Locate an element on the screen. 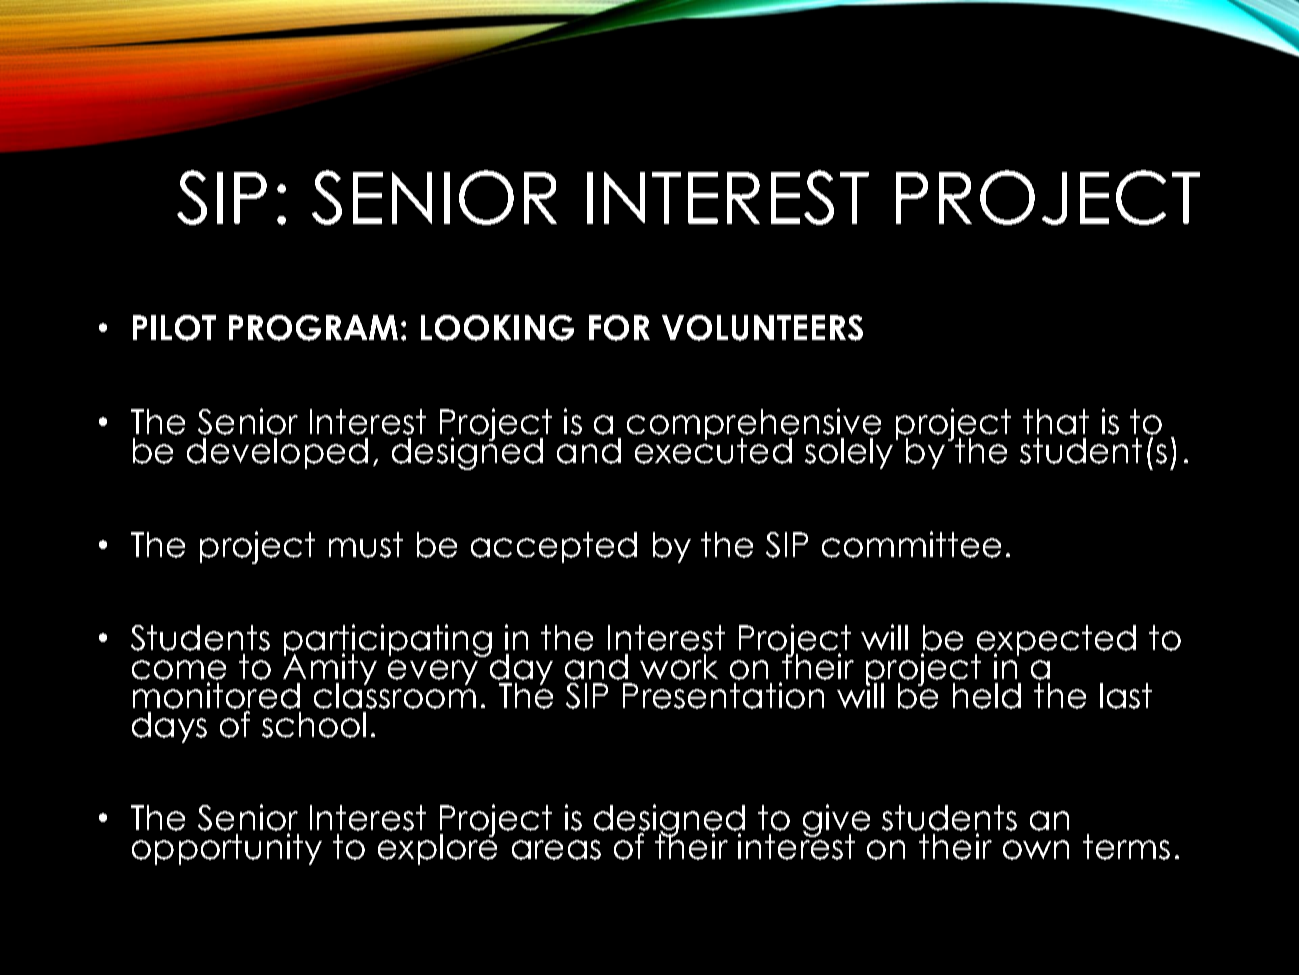  held is located at coordinates (987, 696).
